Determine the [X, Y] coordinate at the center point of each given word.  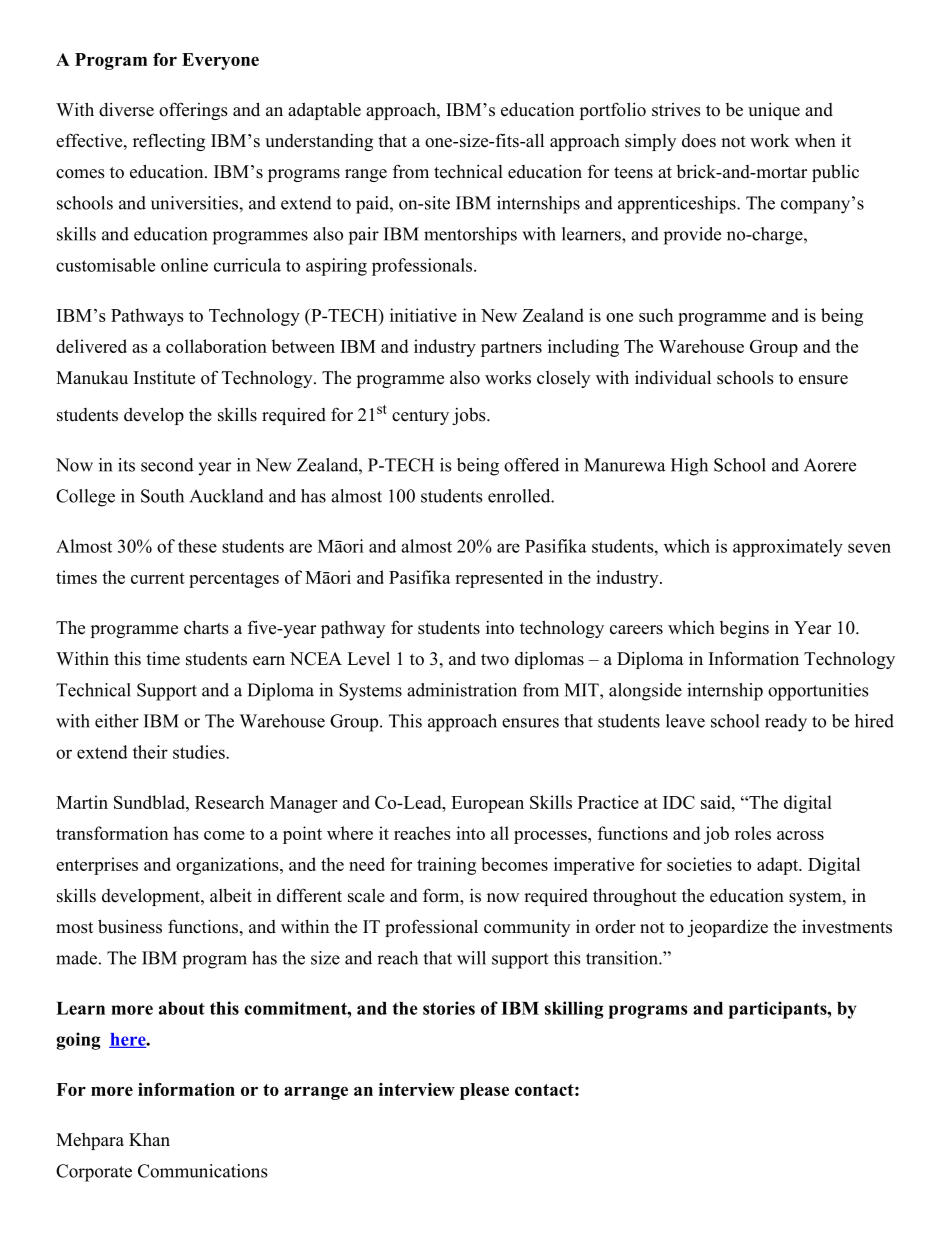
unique [774, 111]
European [487, 804]
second [167, 465]
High [689, 467]
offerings [193, 111]
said [717, 802]
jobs [470, 416]
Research [229, 802]
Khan [149, 1139]
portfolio [613, 111]
